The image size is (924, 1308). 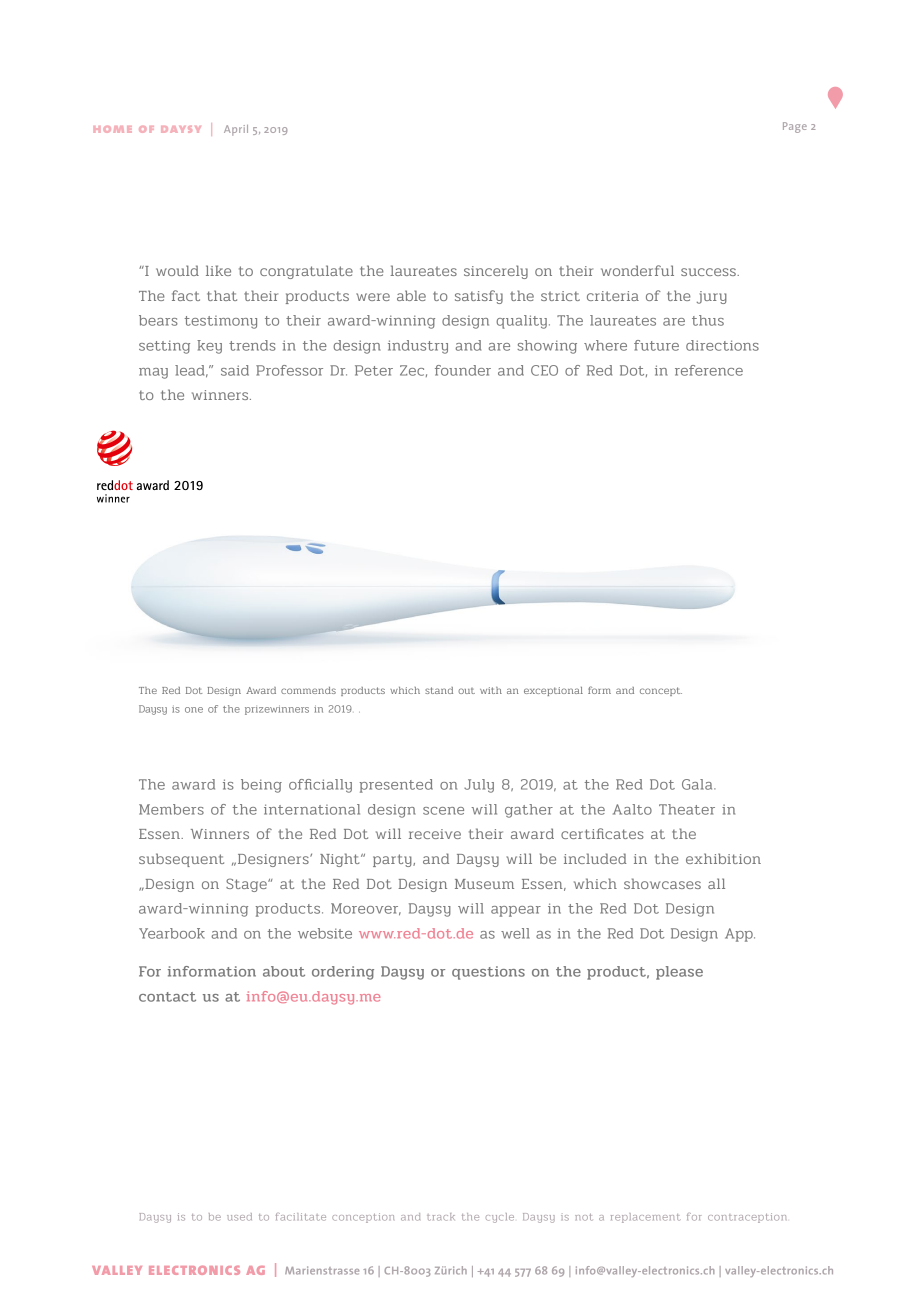 What do you see at coordinates (496, 272) in the document?
I see `sincerely` at bounding box center [496, 272].
